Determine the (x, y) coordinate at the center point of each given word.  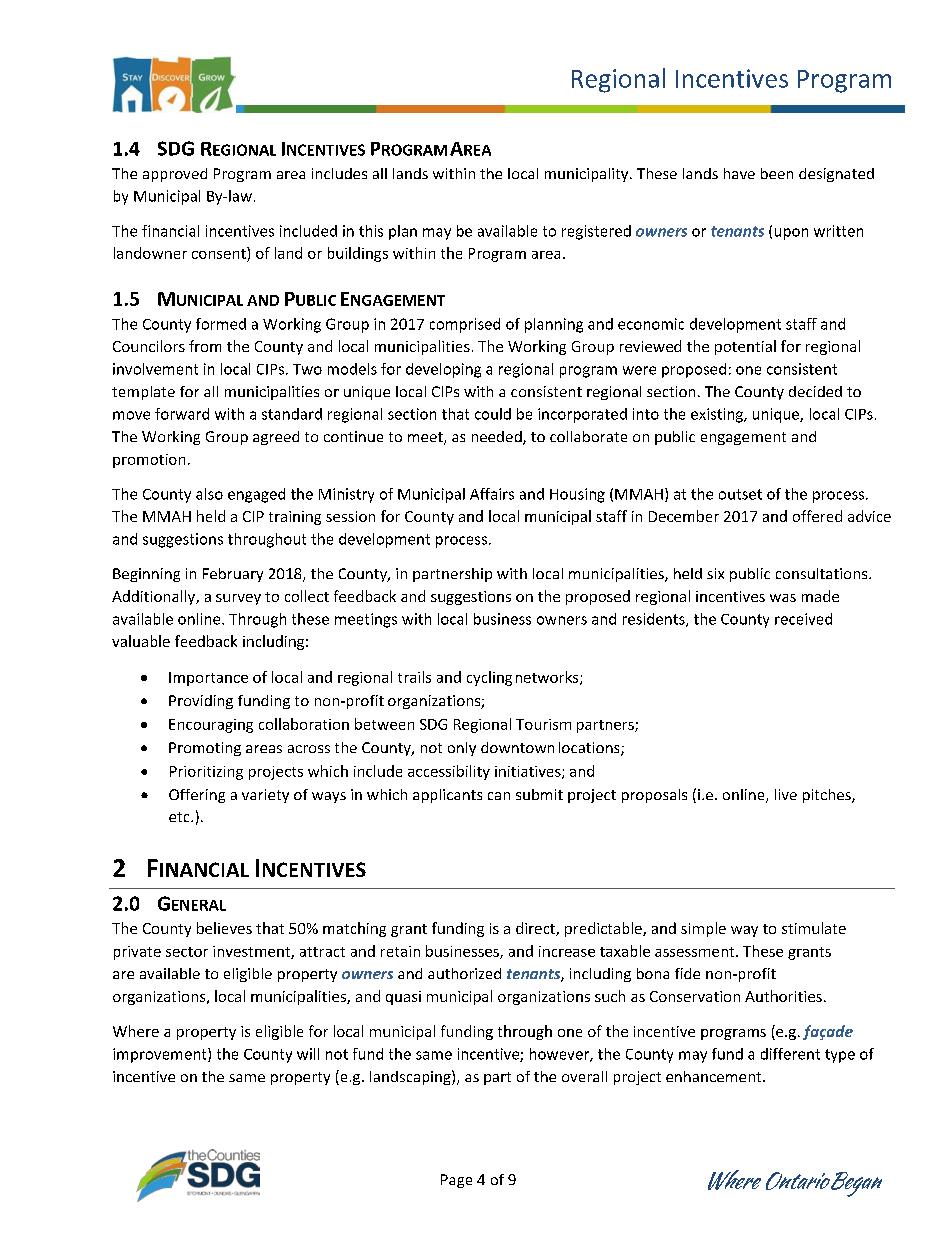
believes (224, 928)
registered (596, 232)
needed (498, 438)
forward (182, 414)
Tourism (543, 724)
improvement (161, 1055)
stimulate (814, 928)
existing (718, 415)
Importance (208, 679)
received (803, 619)
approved (175, 175)
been (777, 173)
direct (536, 929)
